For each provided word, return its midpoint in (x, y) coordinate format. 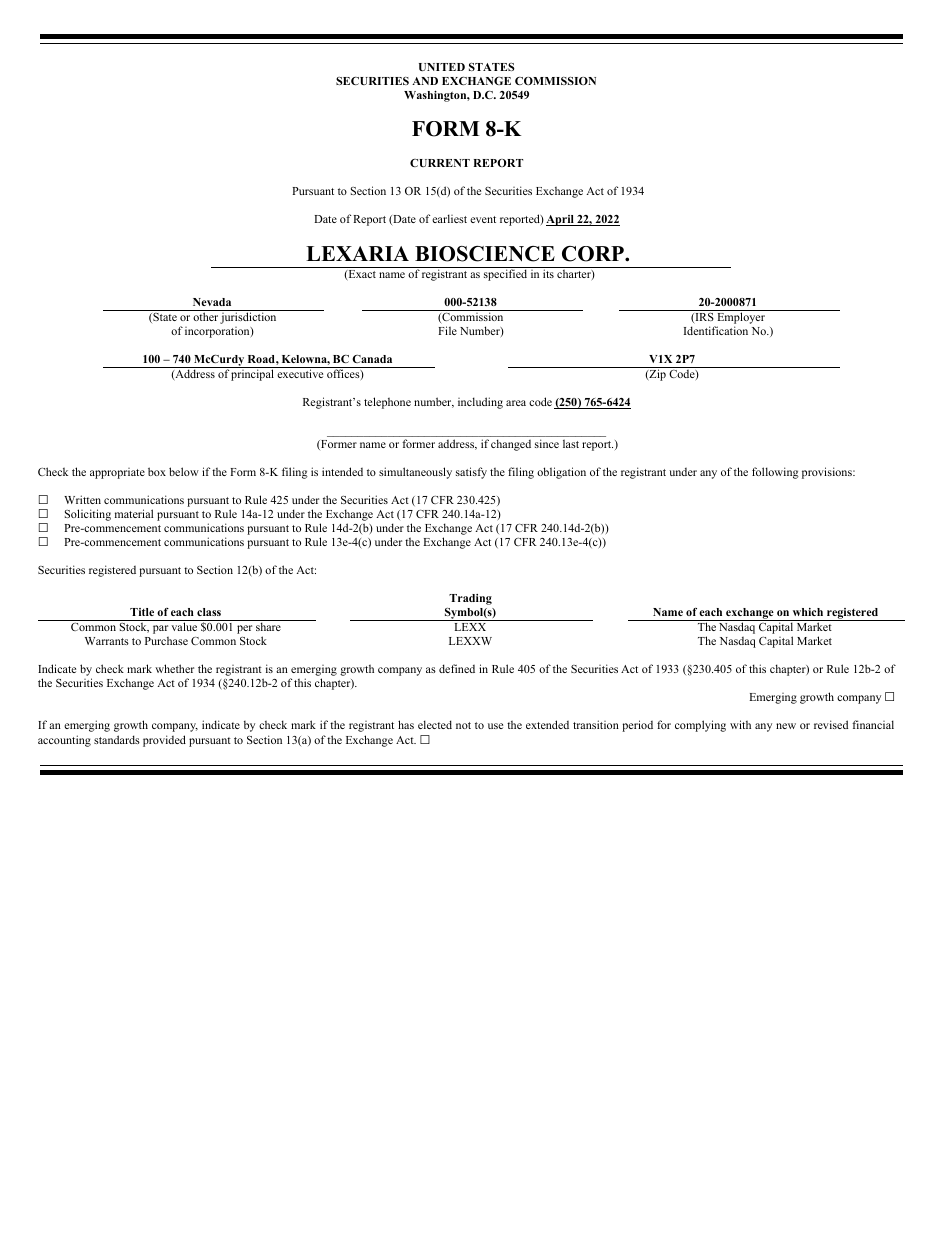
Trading (470, 599)
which (808, 612)
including (480, 403)
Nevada (212, 302)
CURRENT (440, 163)
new (786, 726)
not (463, 725)
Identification (716, 330)
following (775, 473)
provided (164, 741)
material (134, 513)
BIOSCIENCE (485, 254)
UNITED (442, 67)
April (561, 220)
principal (252, 375)
